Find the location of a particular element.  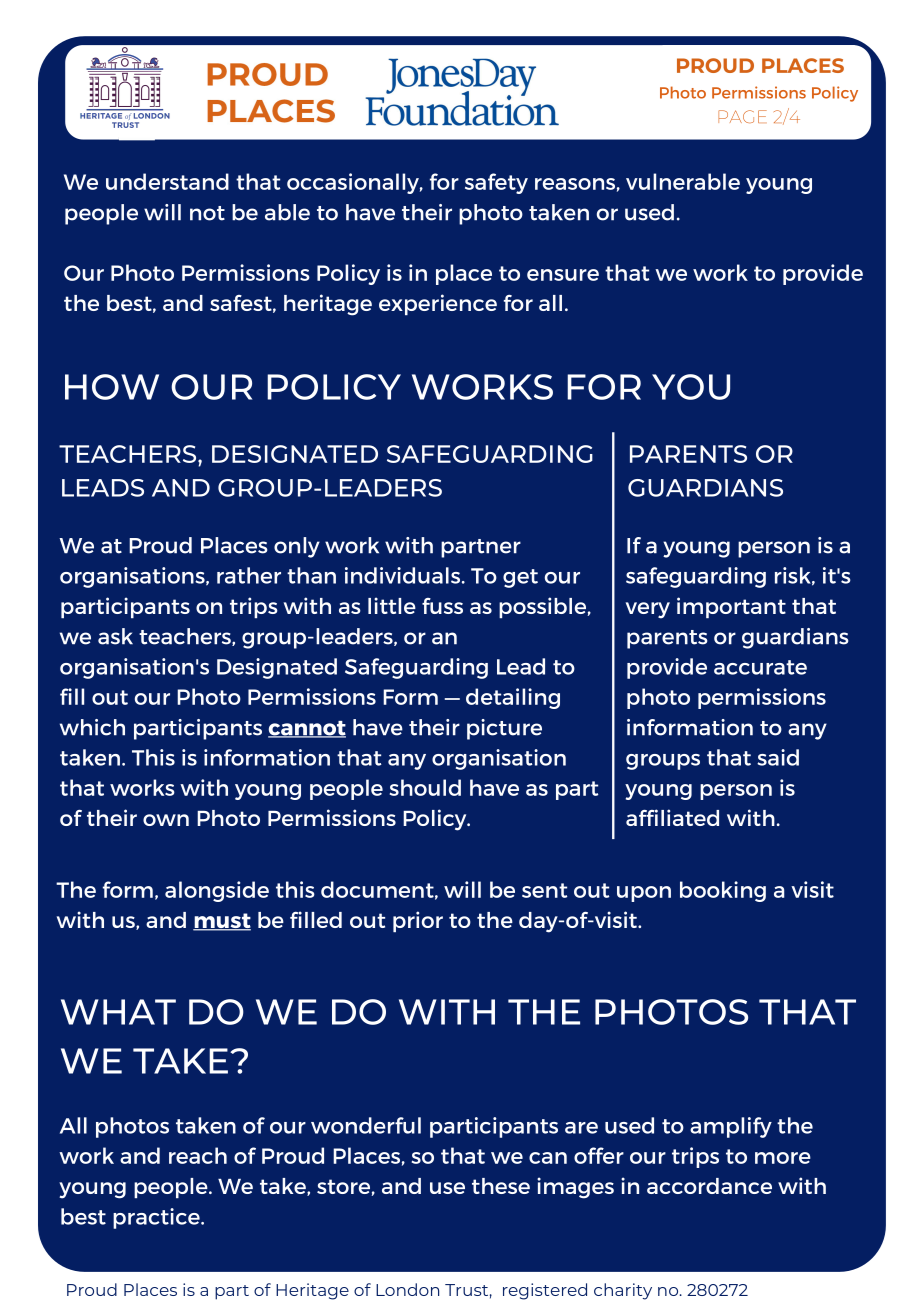

PAGE is located at coordinates (742, 116).
